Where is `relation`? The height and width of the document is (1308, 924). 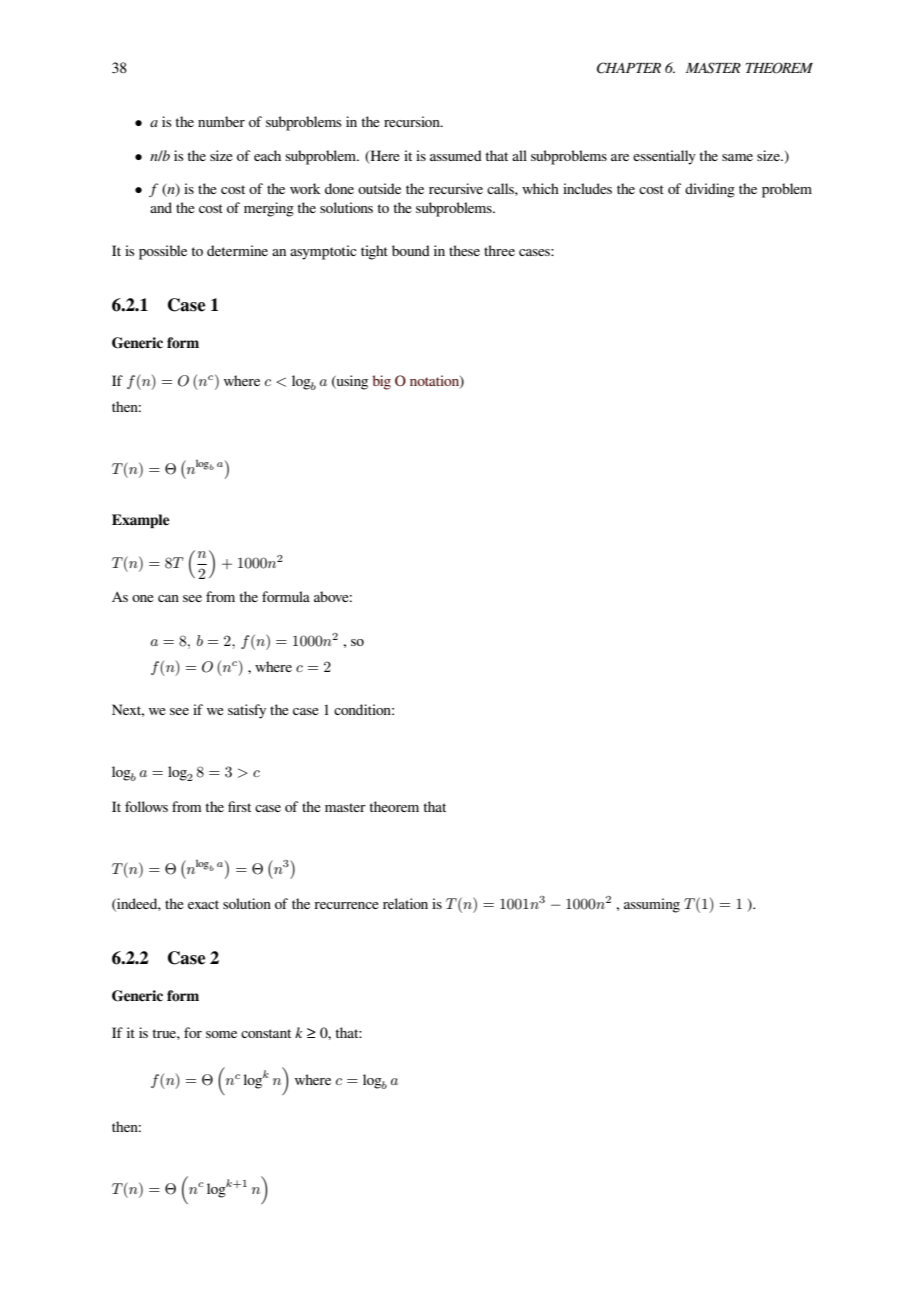
relation is located at coordinates (405, 903).
